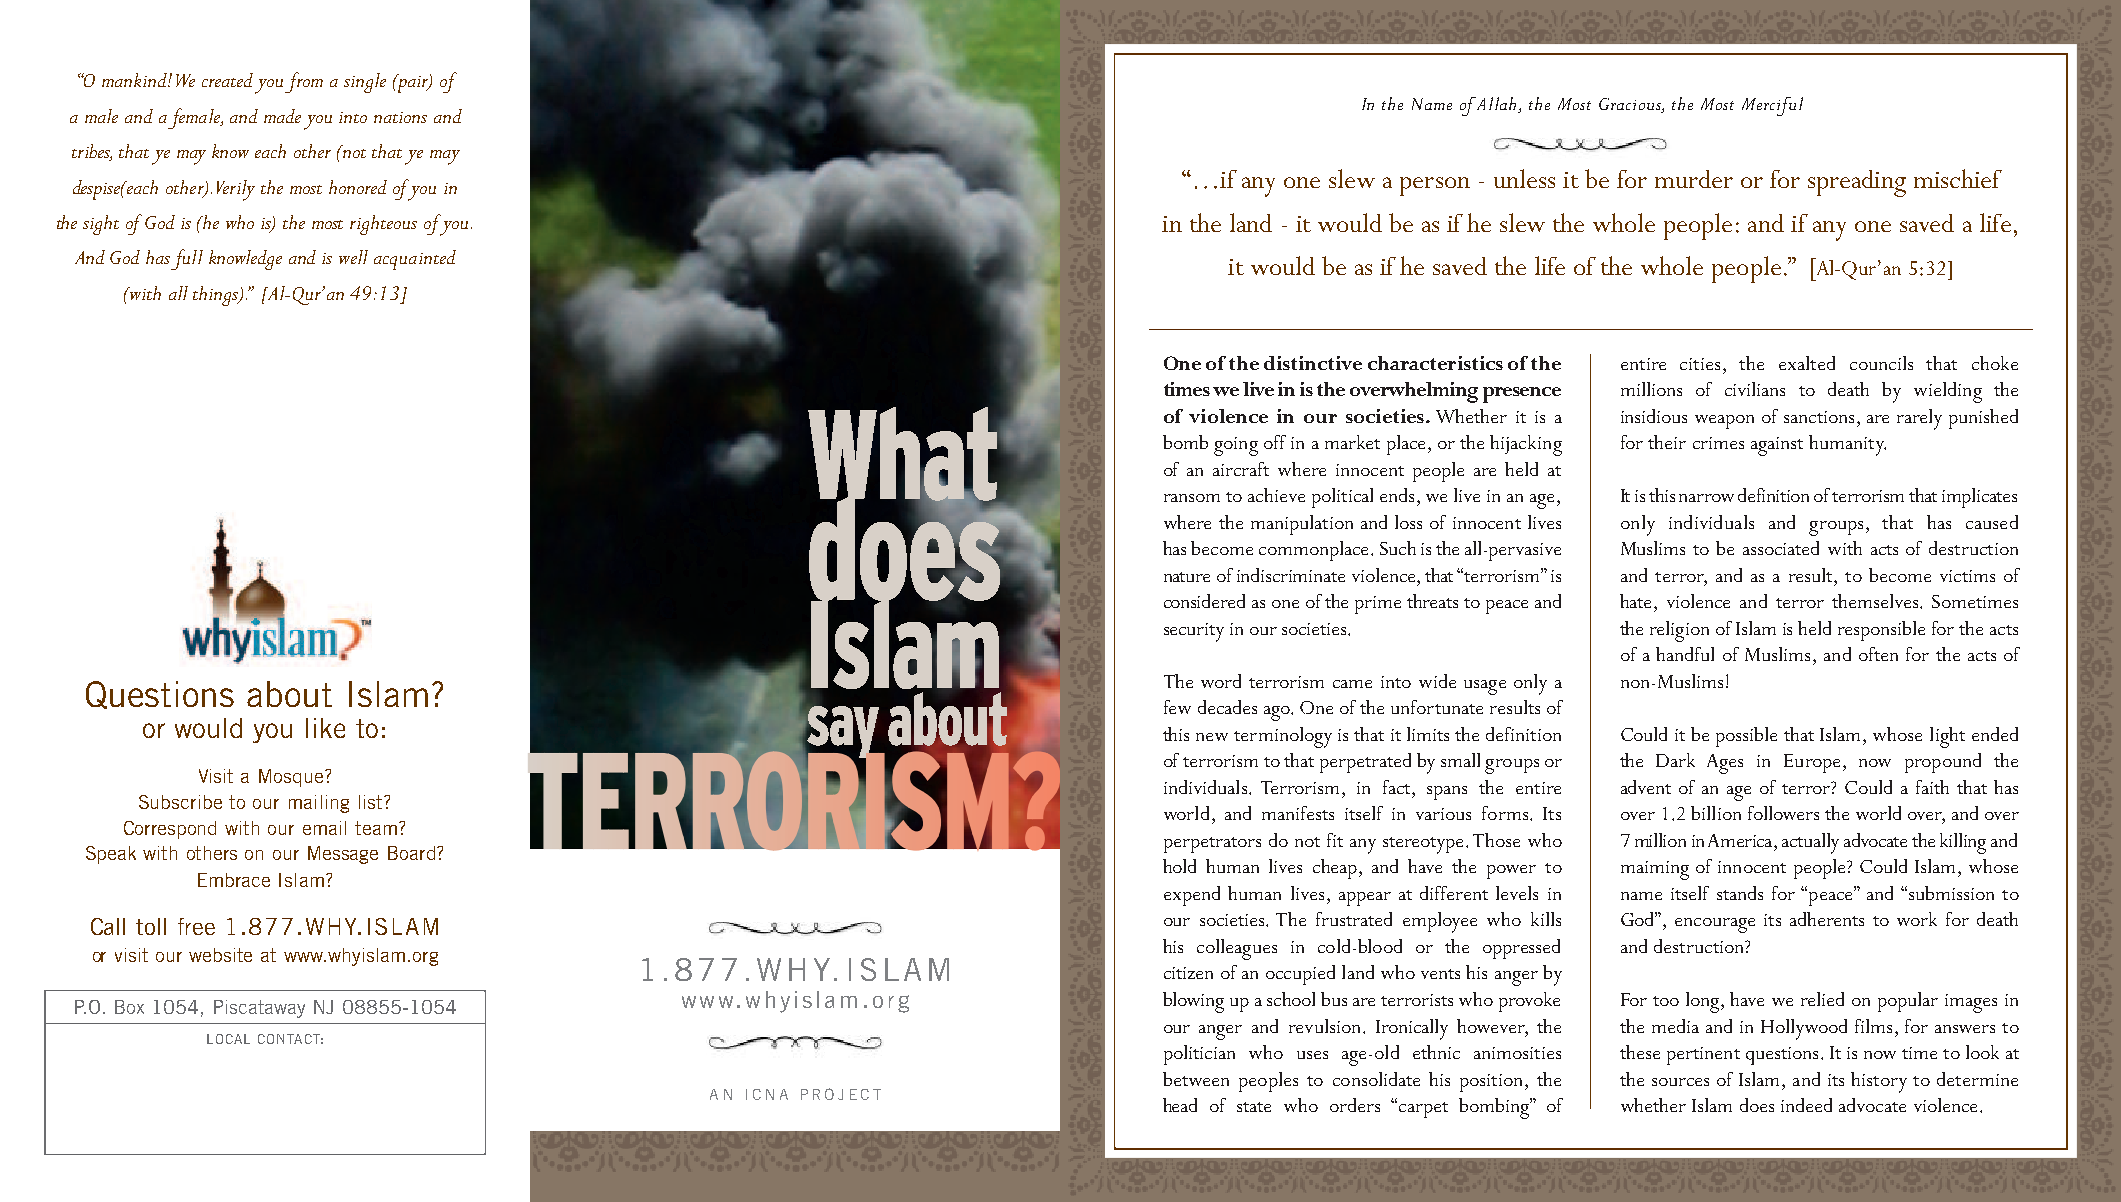 This image has width=2121, height=1202. Describe the element at coordinates (1685, 654) in the image. I see `handful` at that location.
